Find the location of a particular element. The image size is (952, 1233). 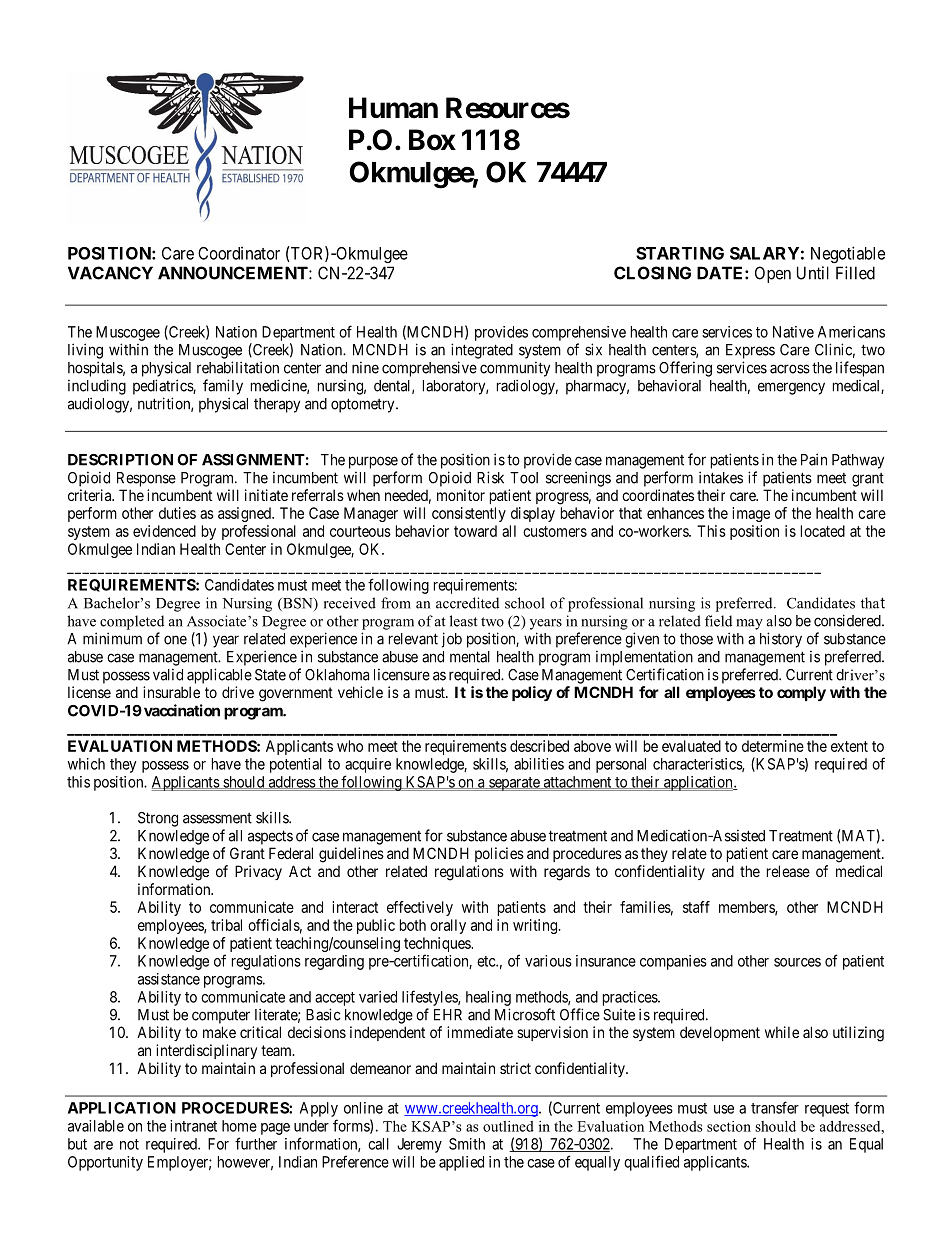

transfer is located at coordinates (775, 1107).
